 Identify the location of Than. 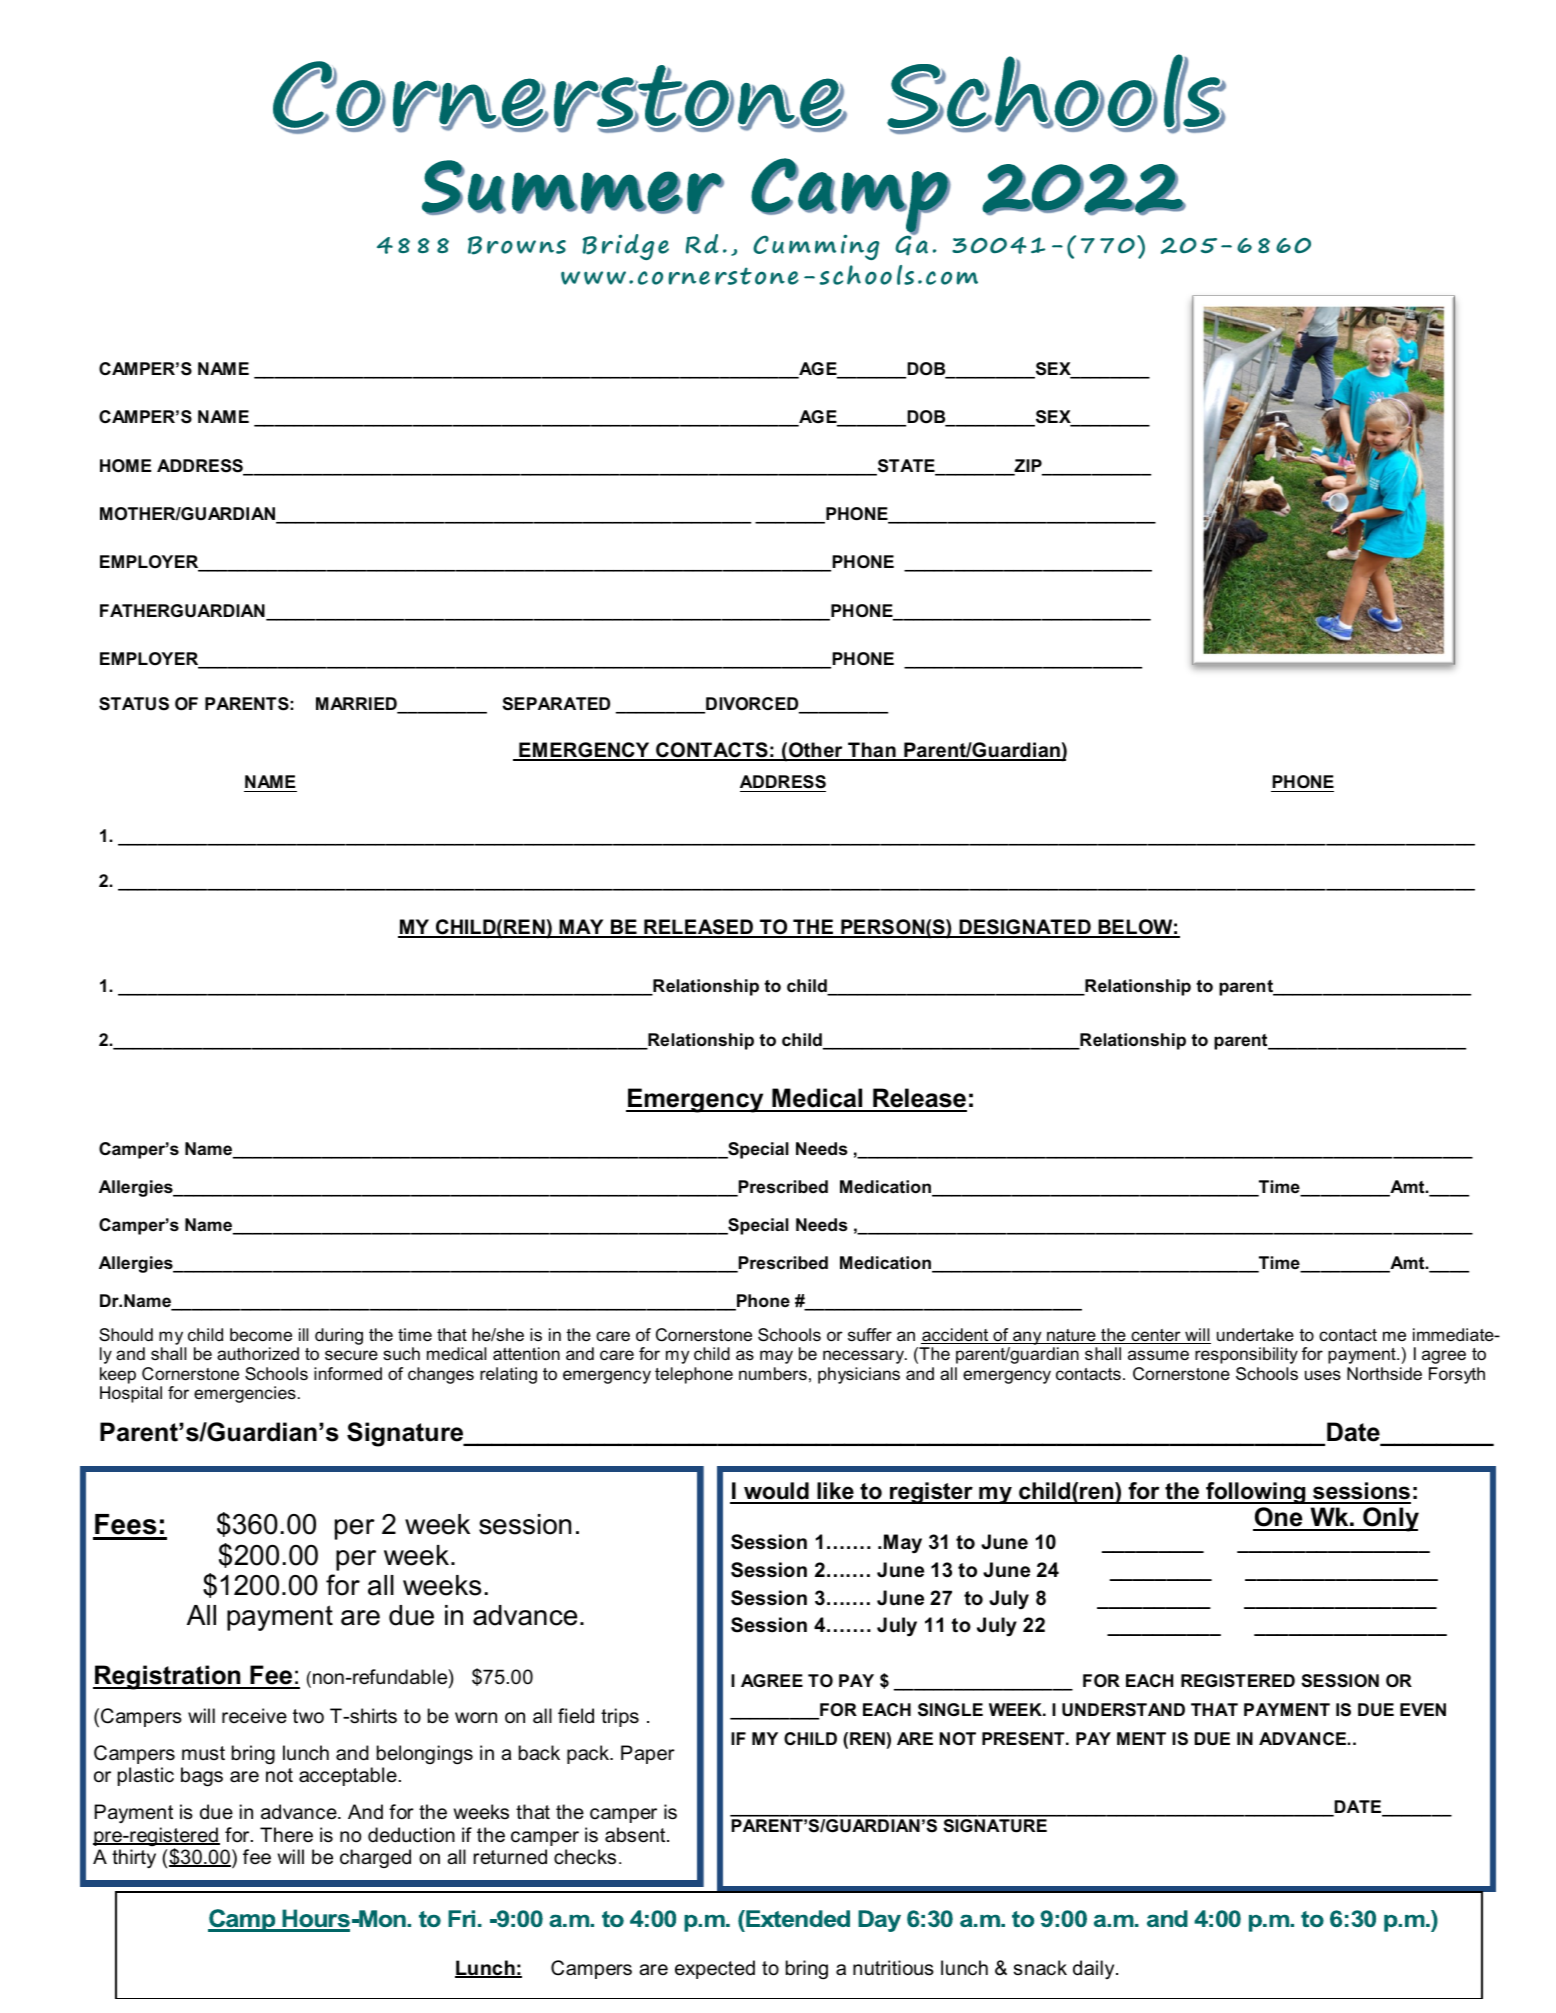
(872, 751).
